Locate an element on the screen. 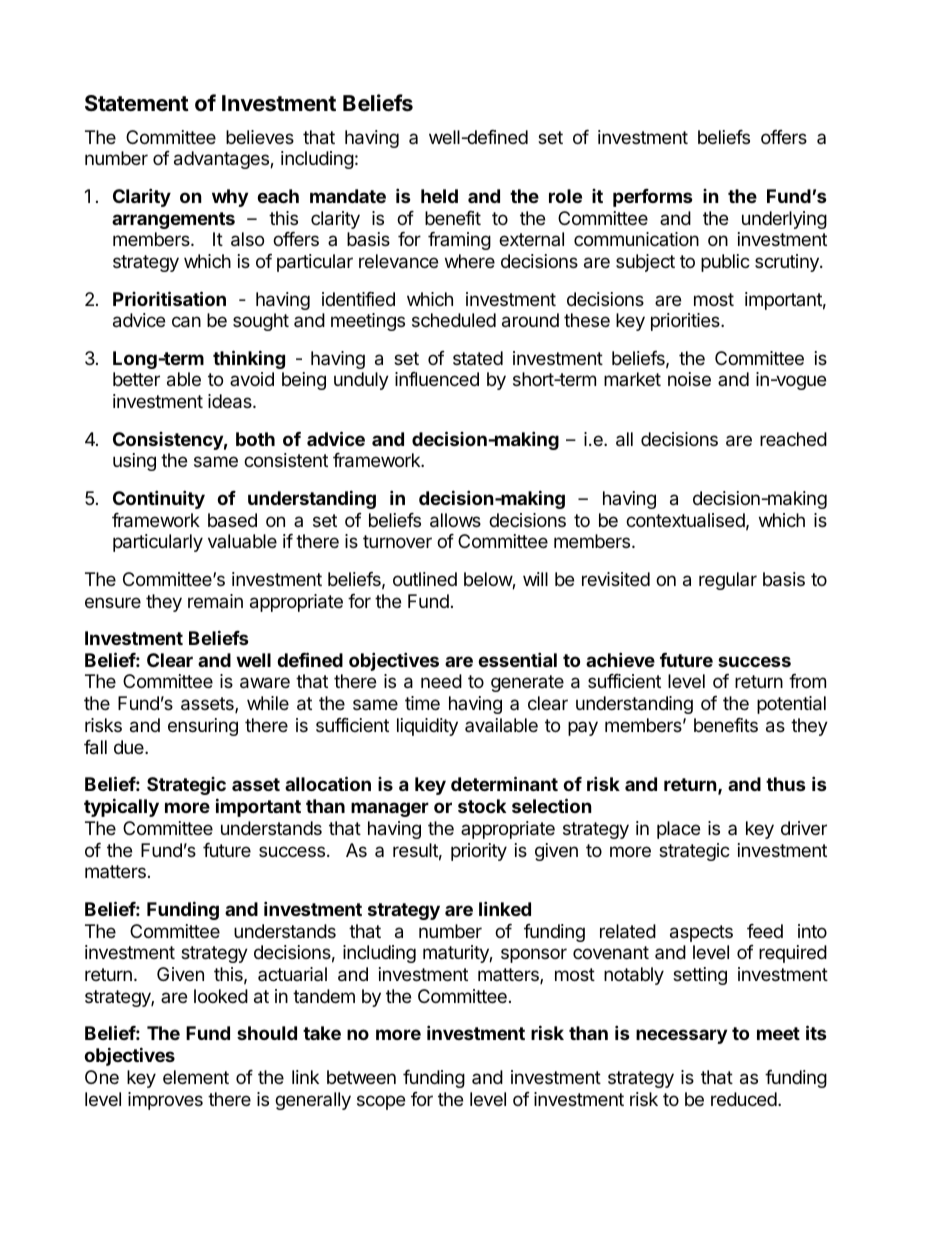 Image resolution: width=952 pixels, height=1233 pixels. influenced is located at coordinates (437, 379).
